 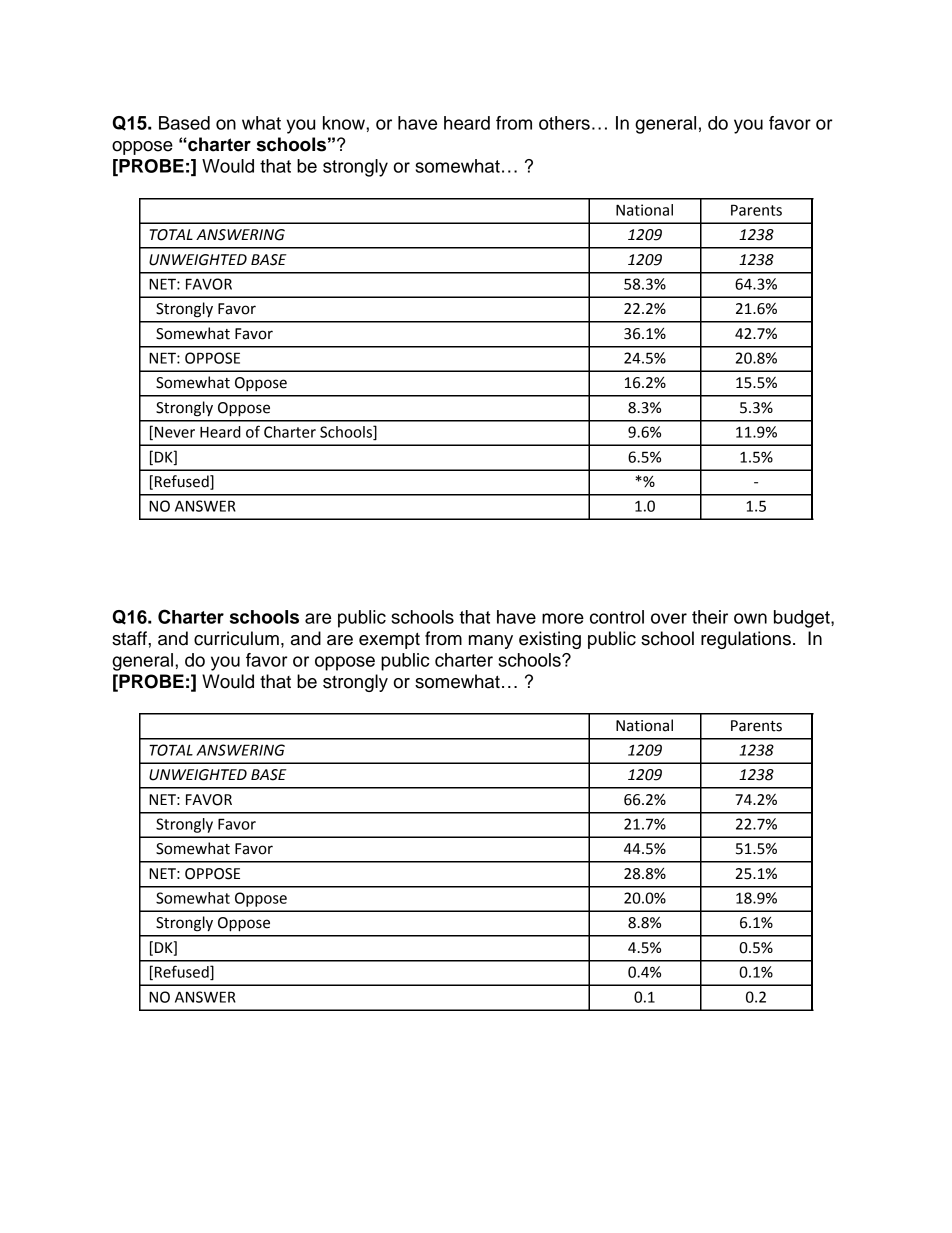 I want to click on regulations, so click(x=746, y=640).
